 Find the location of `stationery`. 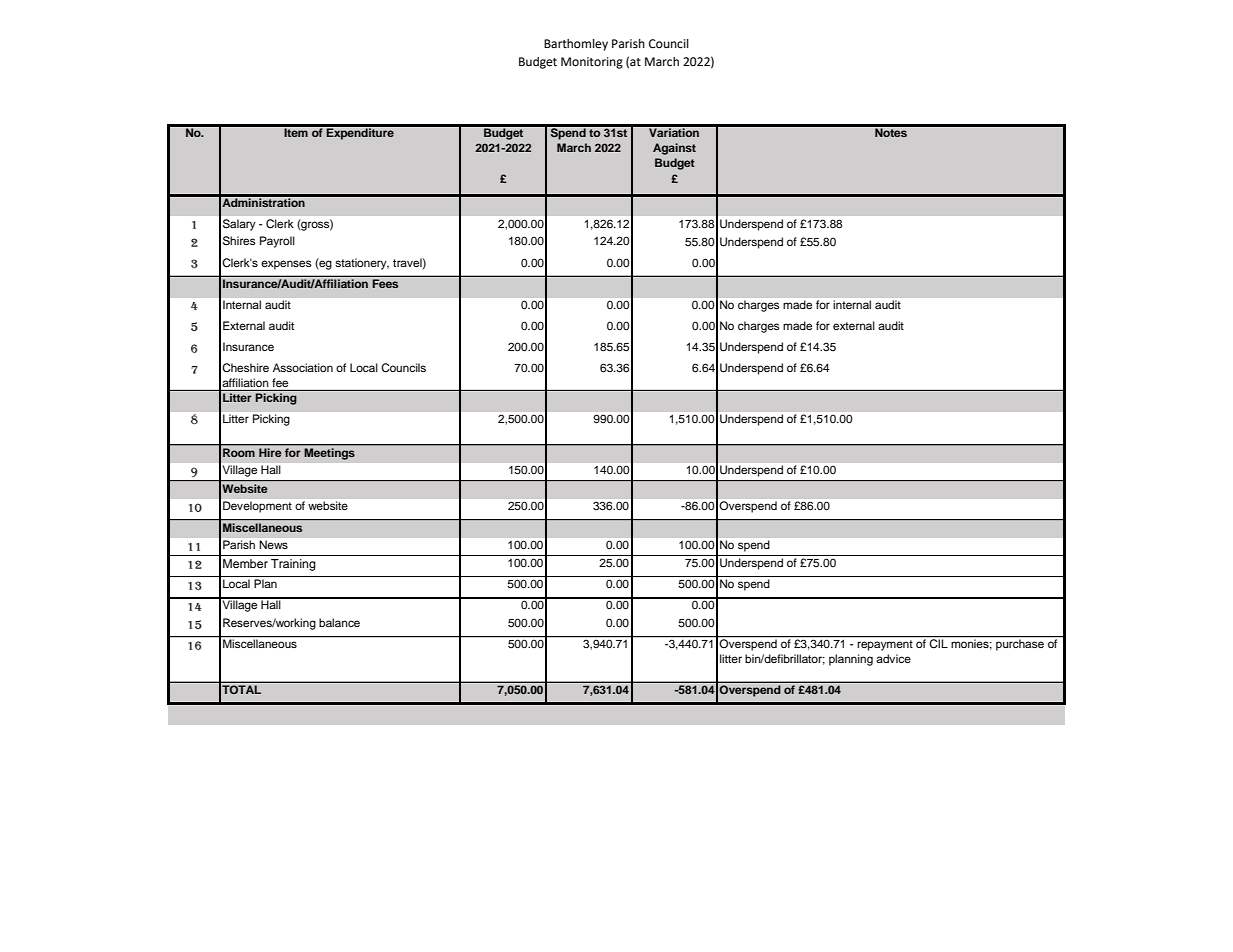

stationery is located at coordinates (362, 264).
